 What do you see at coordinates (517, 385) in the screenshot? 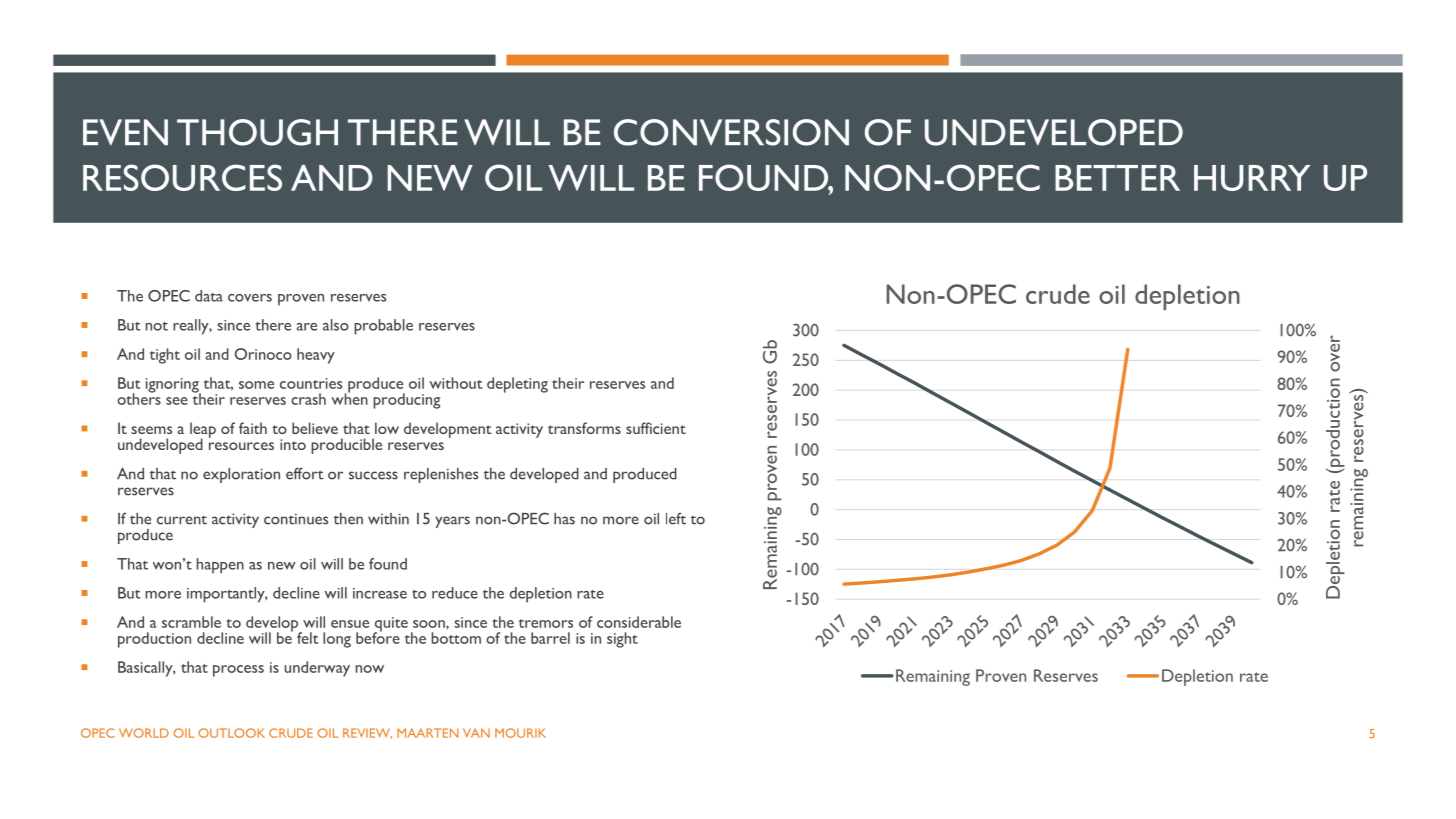
I see `depleting` at bounding box center [517, 385].
